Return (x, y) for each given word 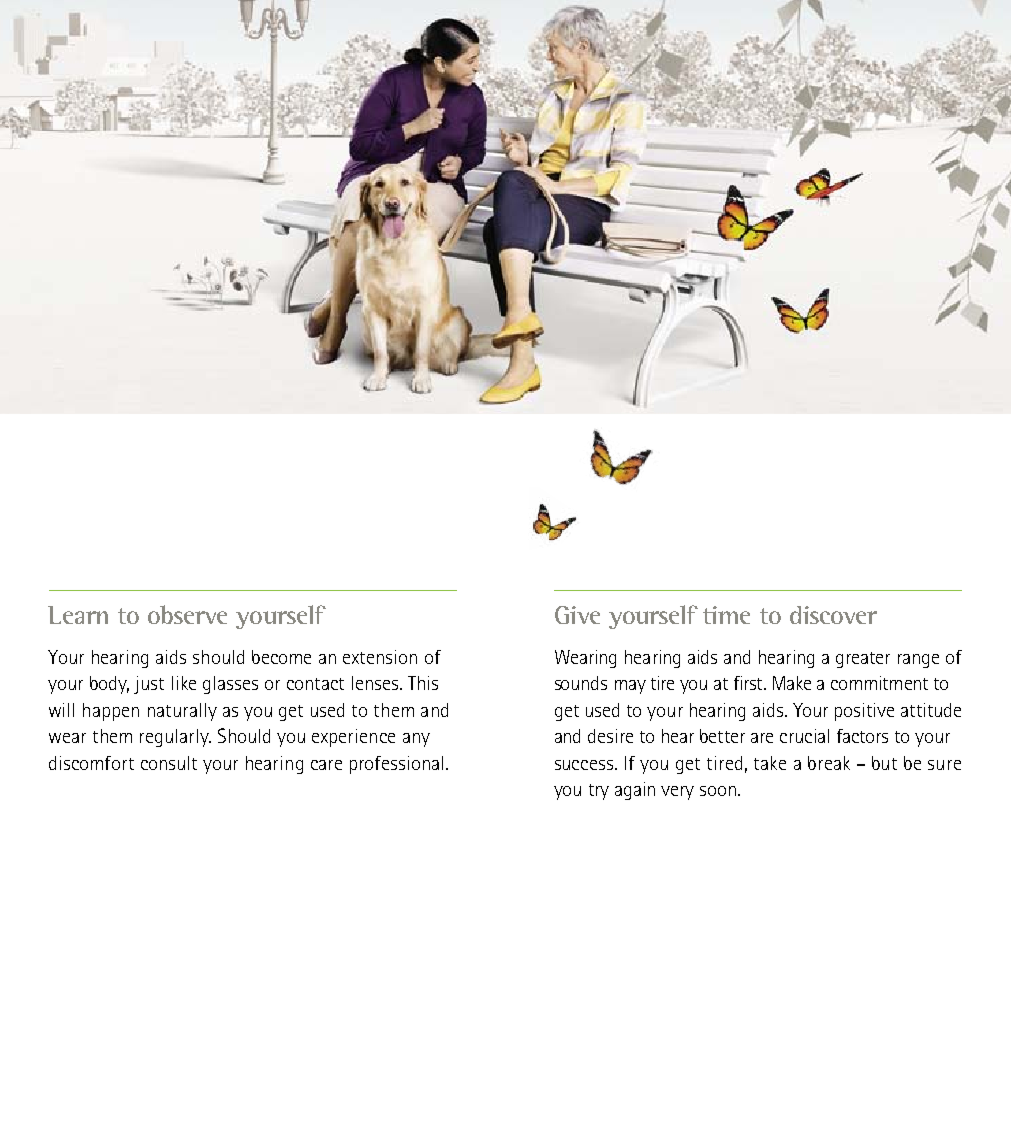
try (599, 792)
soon (718, 791)
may (630, 687)
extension (380, 657)
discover (833, 615)
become (281, 657)
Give (577, 615)
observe (187, 614)
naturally (182, 712)
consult (169, 763)
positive (864, 712)
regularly (175, 738)
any (416, 740)
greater (863, 660)
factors (862, 736)
